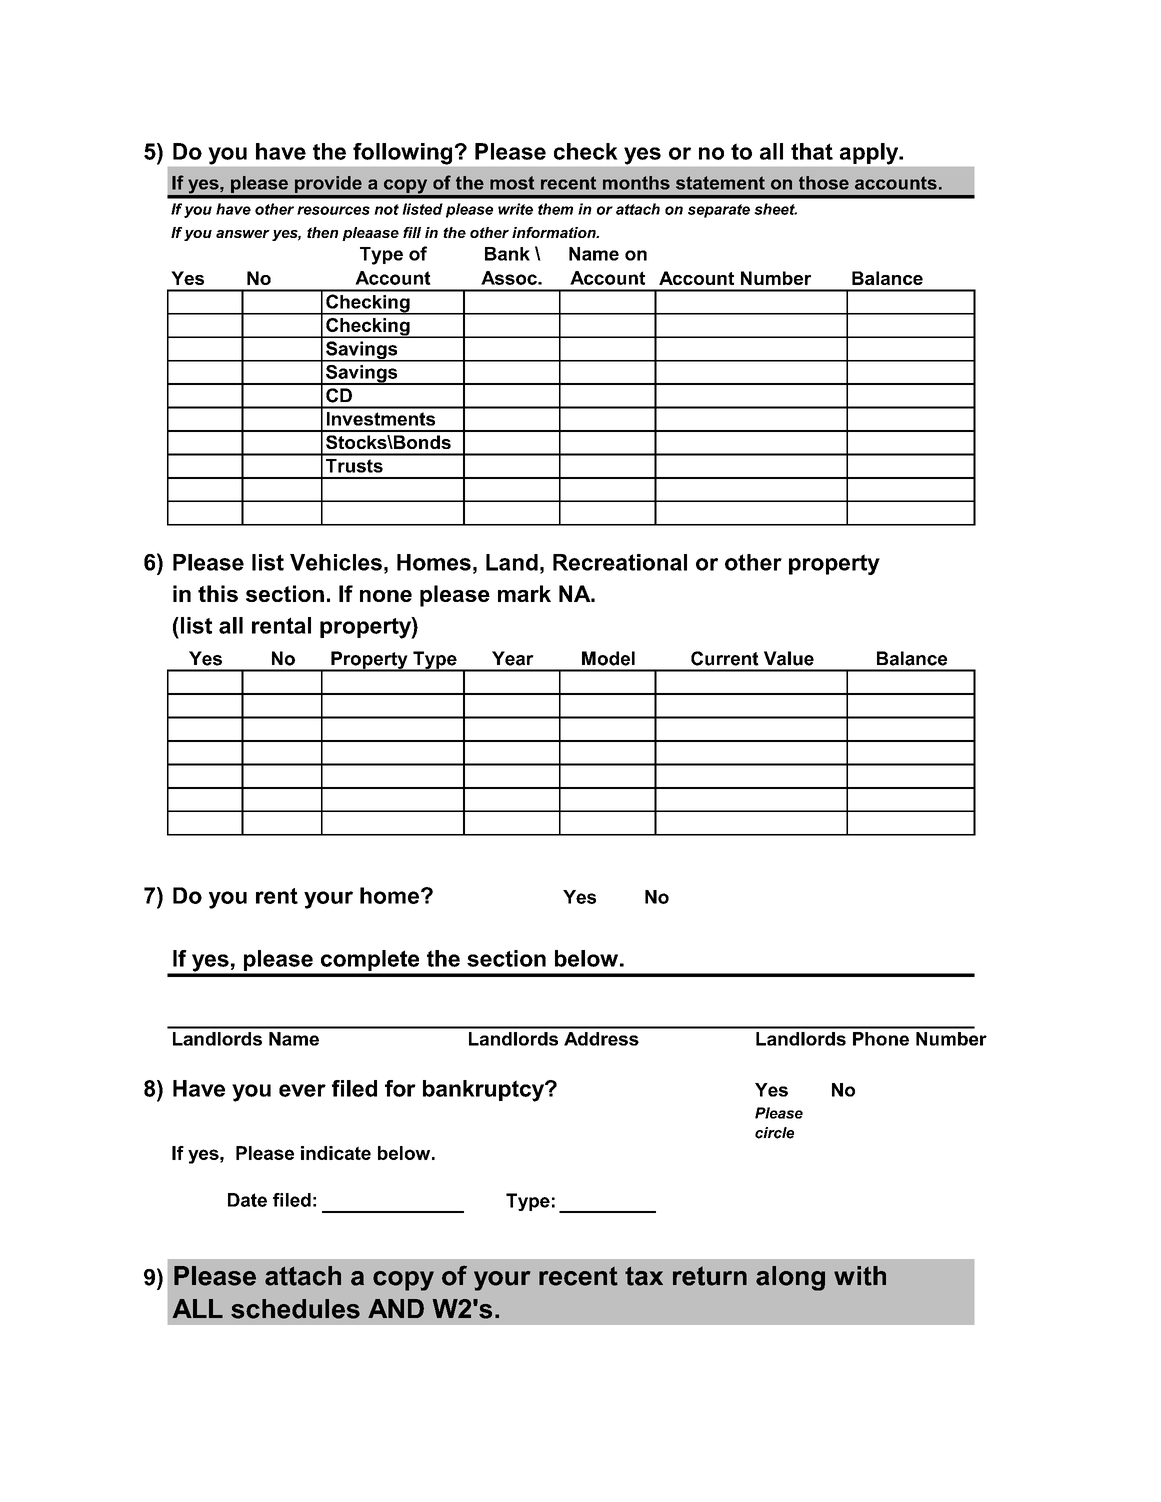 The height and width of the page is (1502, 1161). What do you see at coordinates (512, 183) in the page?
I see `most` at bounding box center [512, 183].
